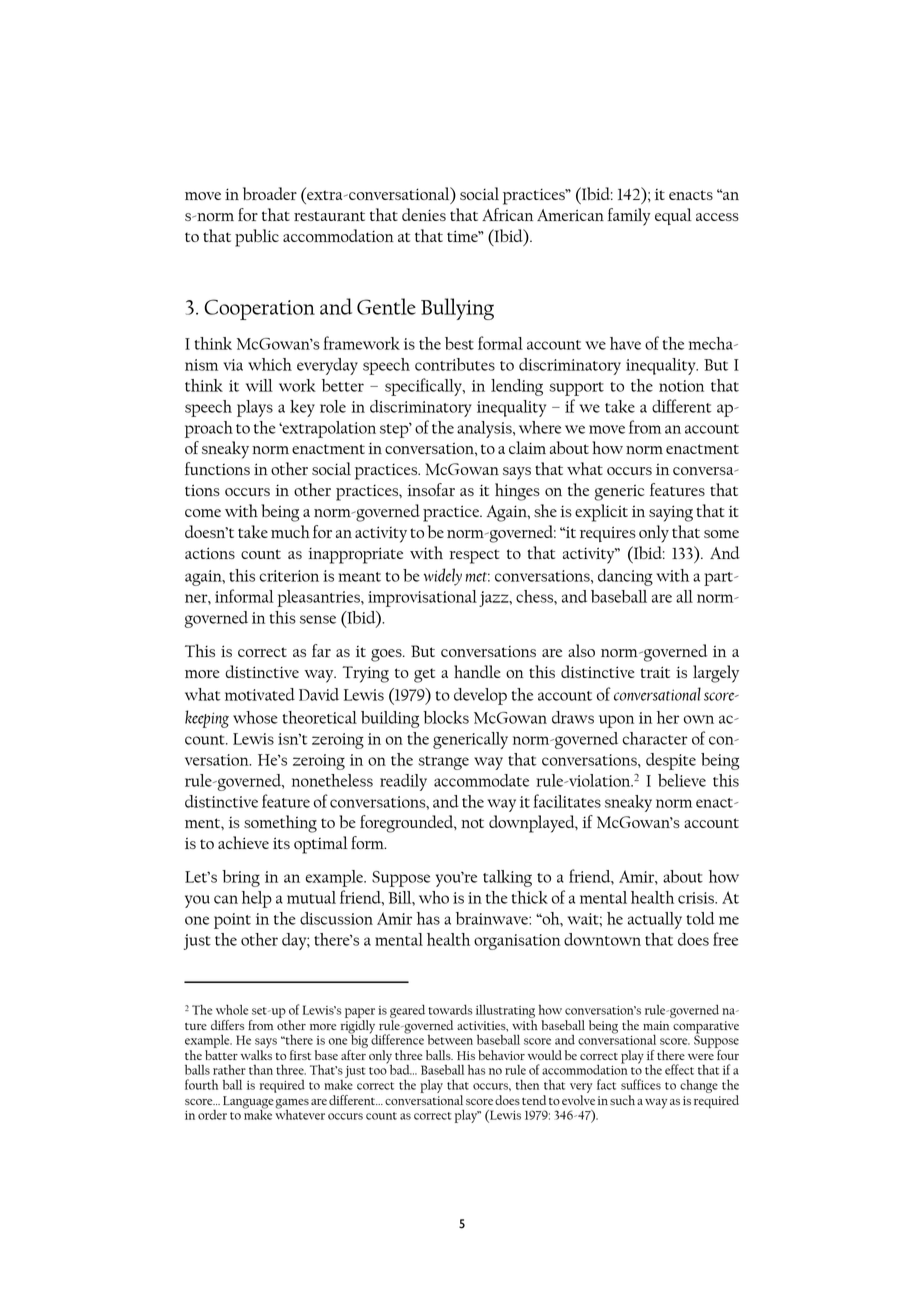 This image has width=924, height=1308. I want to click on motivated, so click(260, 694).
